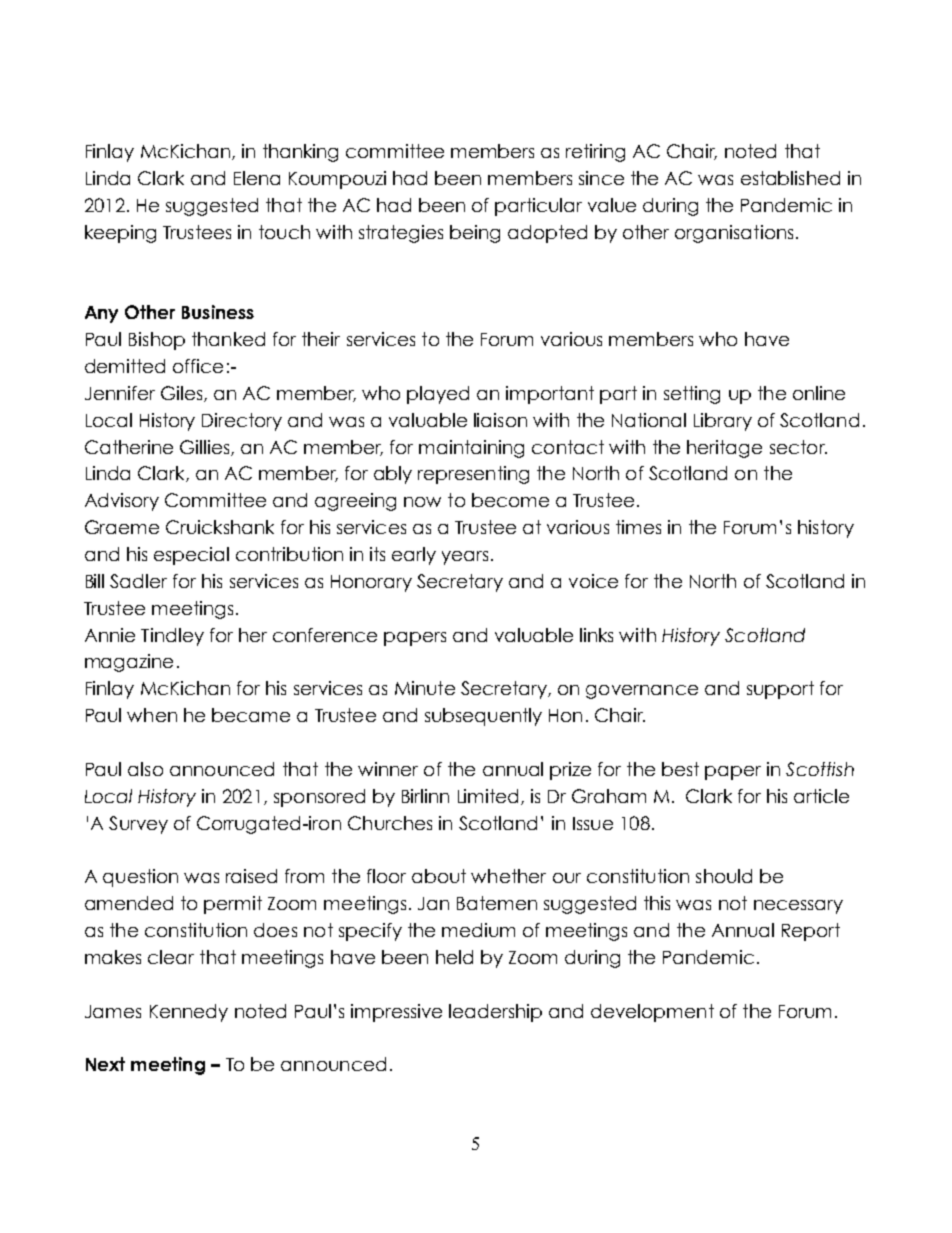 The image size is (952, 1233). What do you see at coordinates (475, 234) in the document?
I see `being` at bounding box center [475, 234].
